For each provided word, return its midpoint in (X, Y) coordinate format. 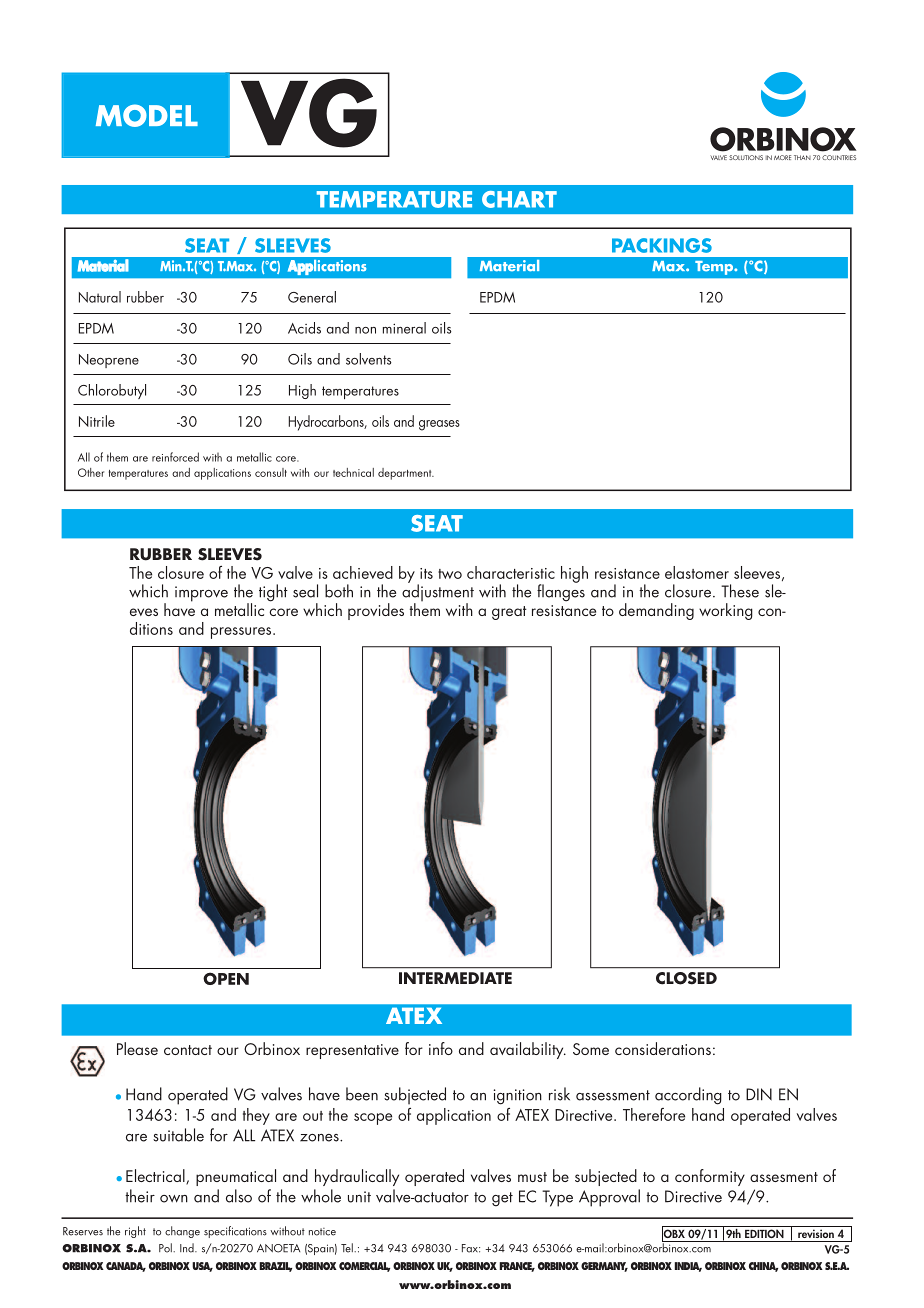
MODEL (147, 115)
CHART (519, 199)
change (182, 1232)
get (502, 1199)
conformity (710, 1177)
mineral (404, 328)
